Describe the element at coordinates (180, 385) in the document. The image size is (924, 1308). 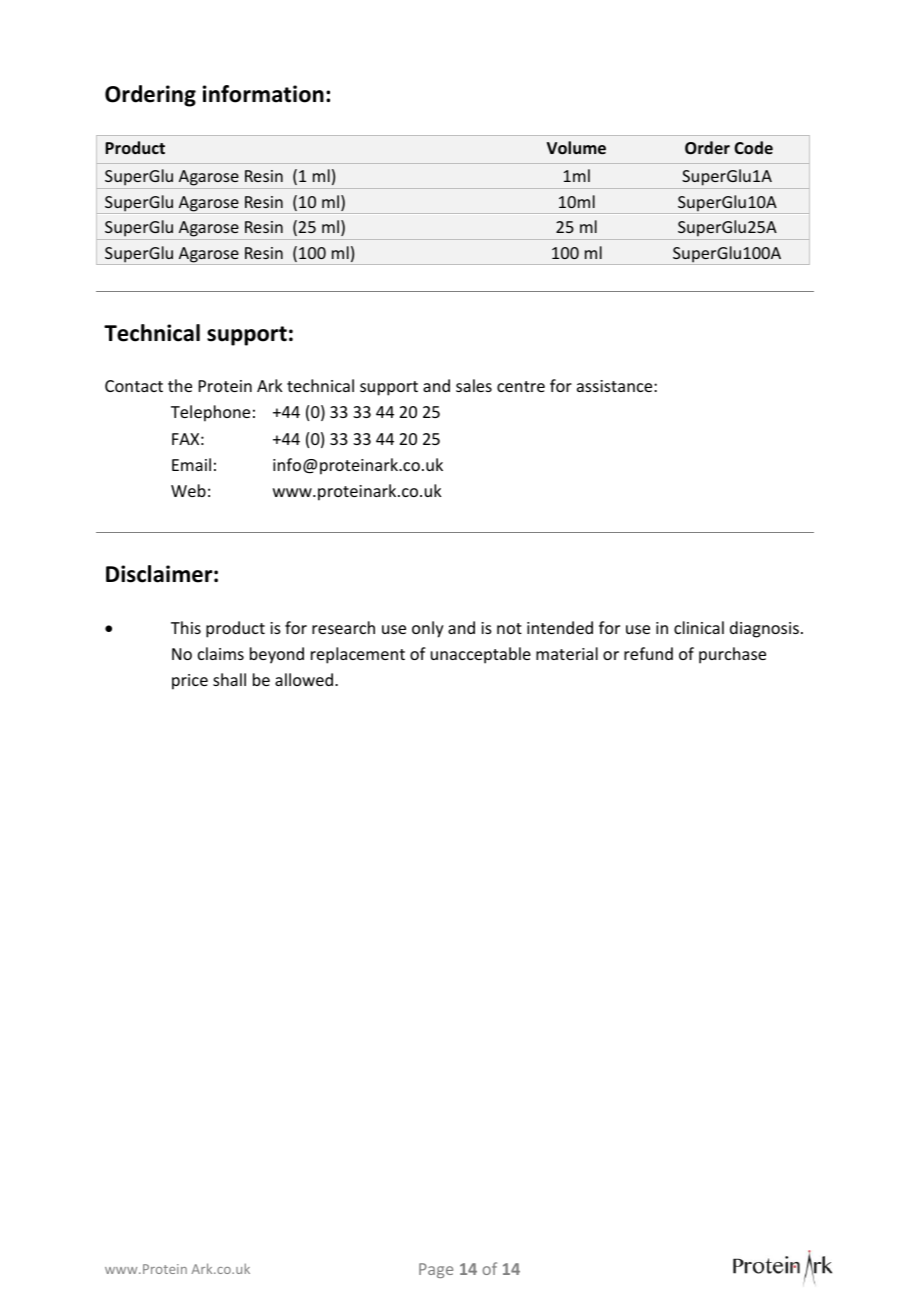
I see `the` at that location.
